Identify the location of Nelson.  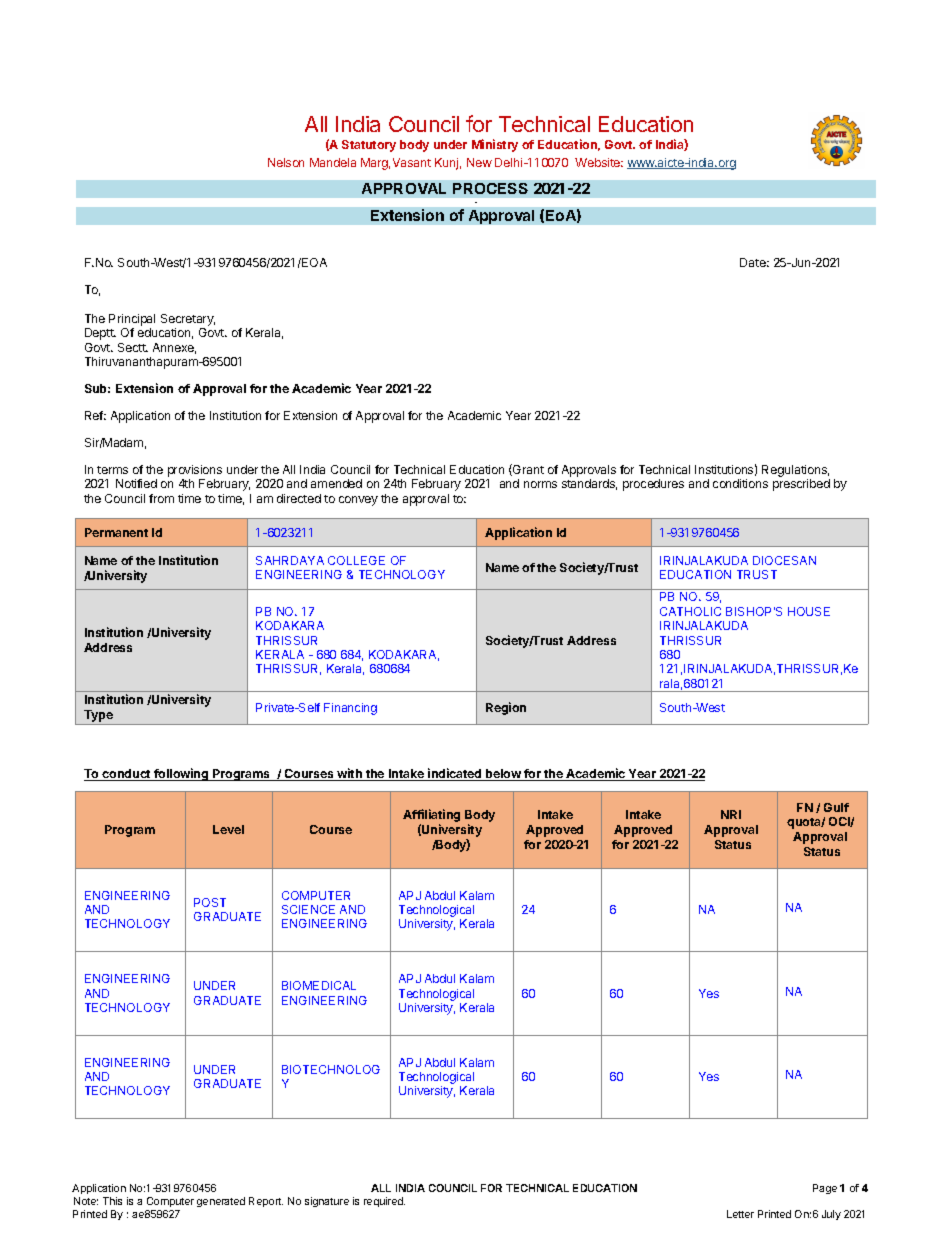
(286, 162).
